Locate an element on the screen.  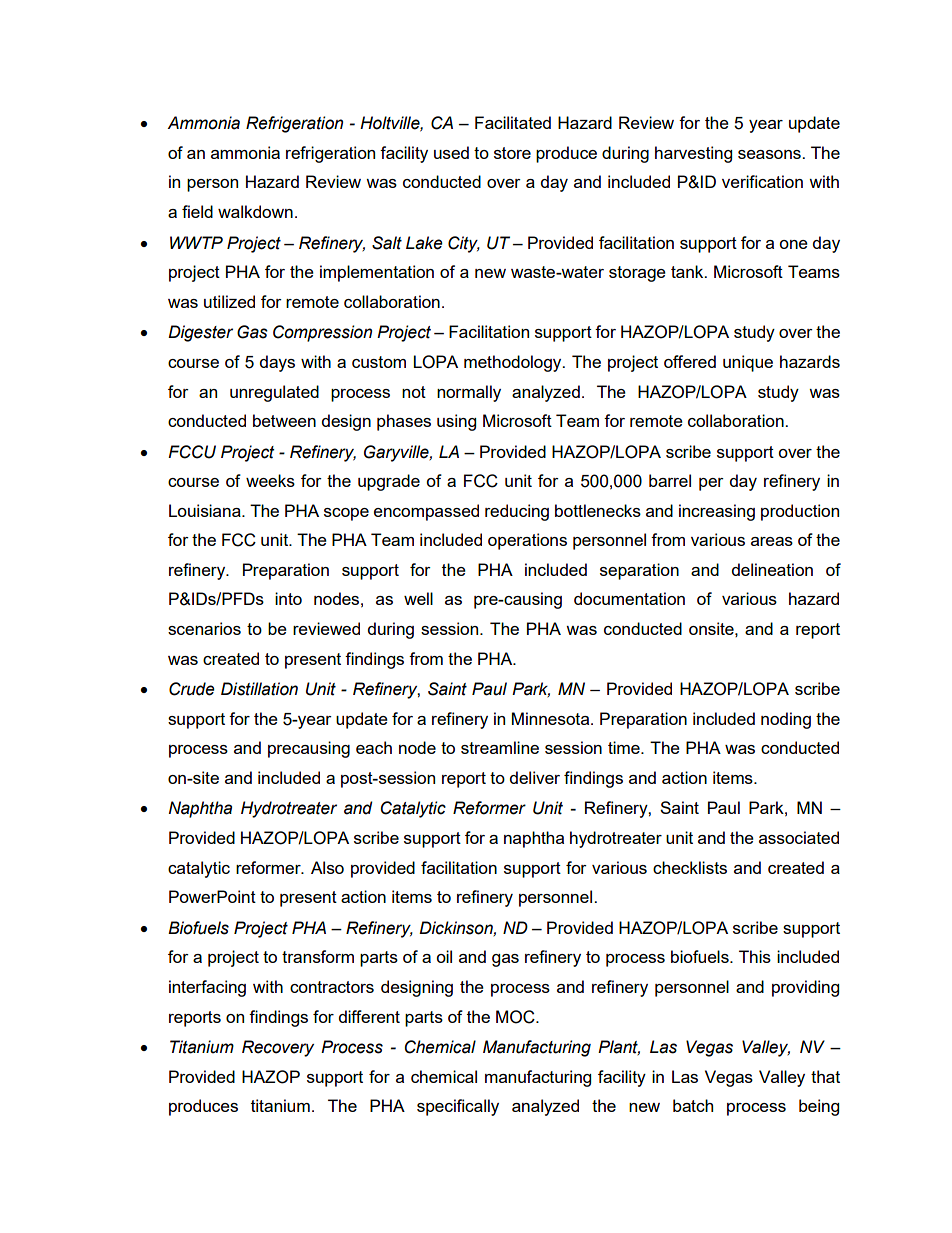
specifically is located at coordinates (458, 1107).
